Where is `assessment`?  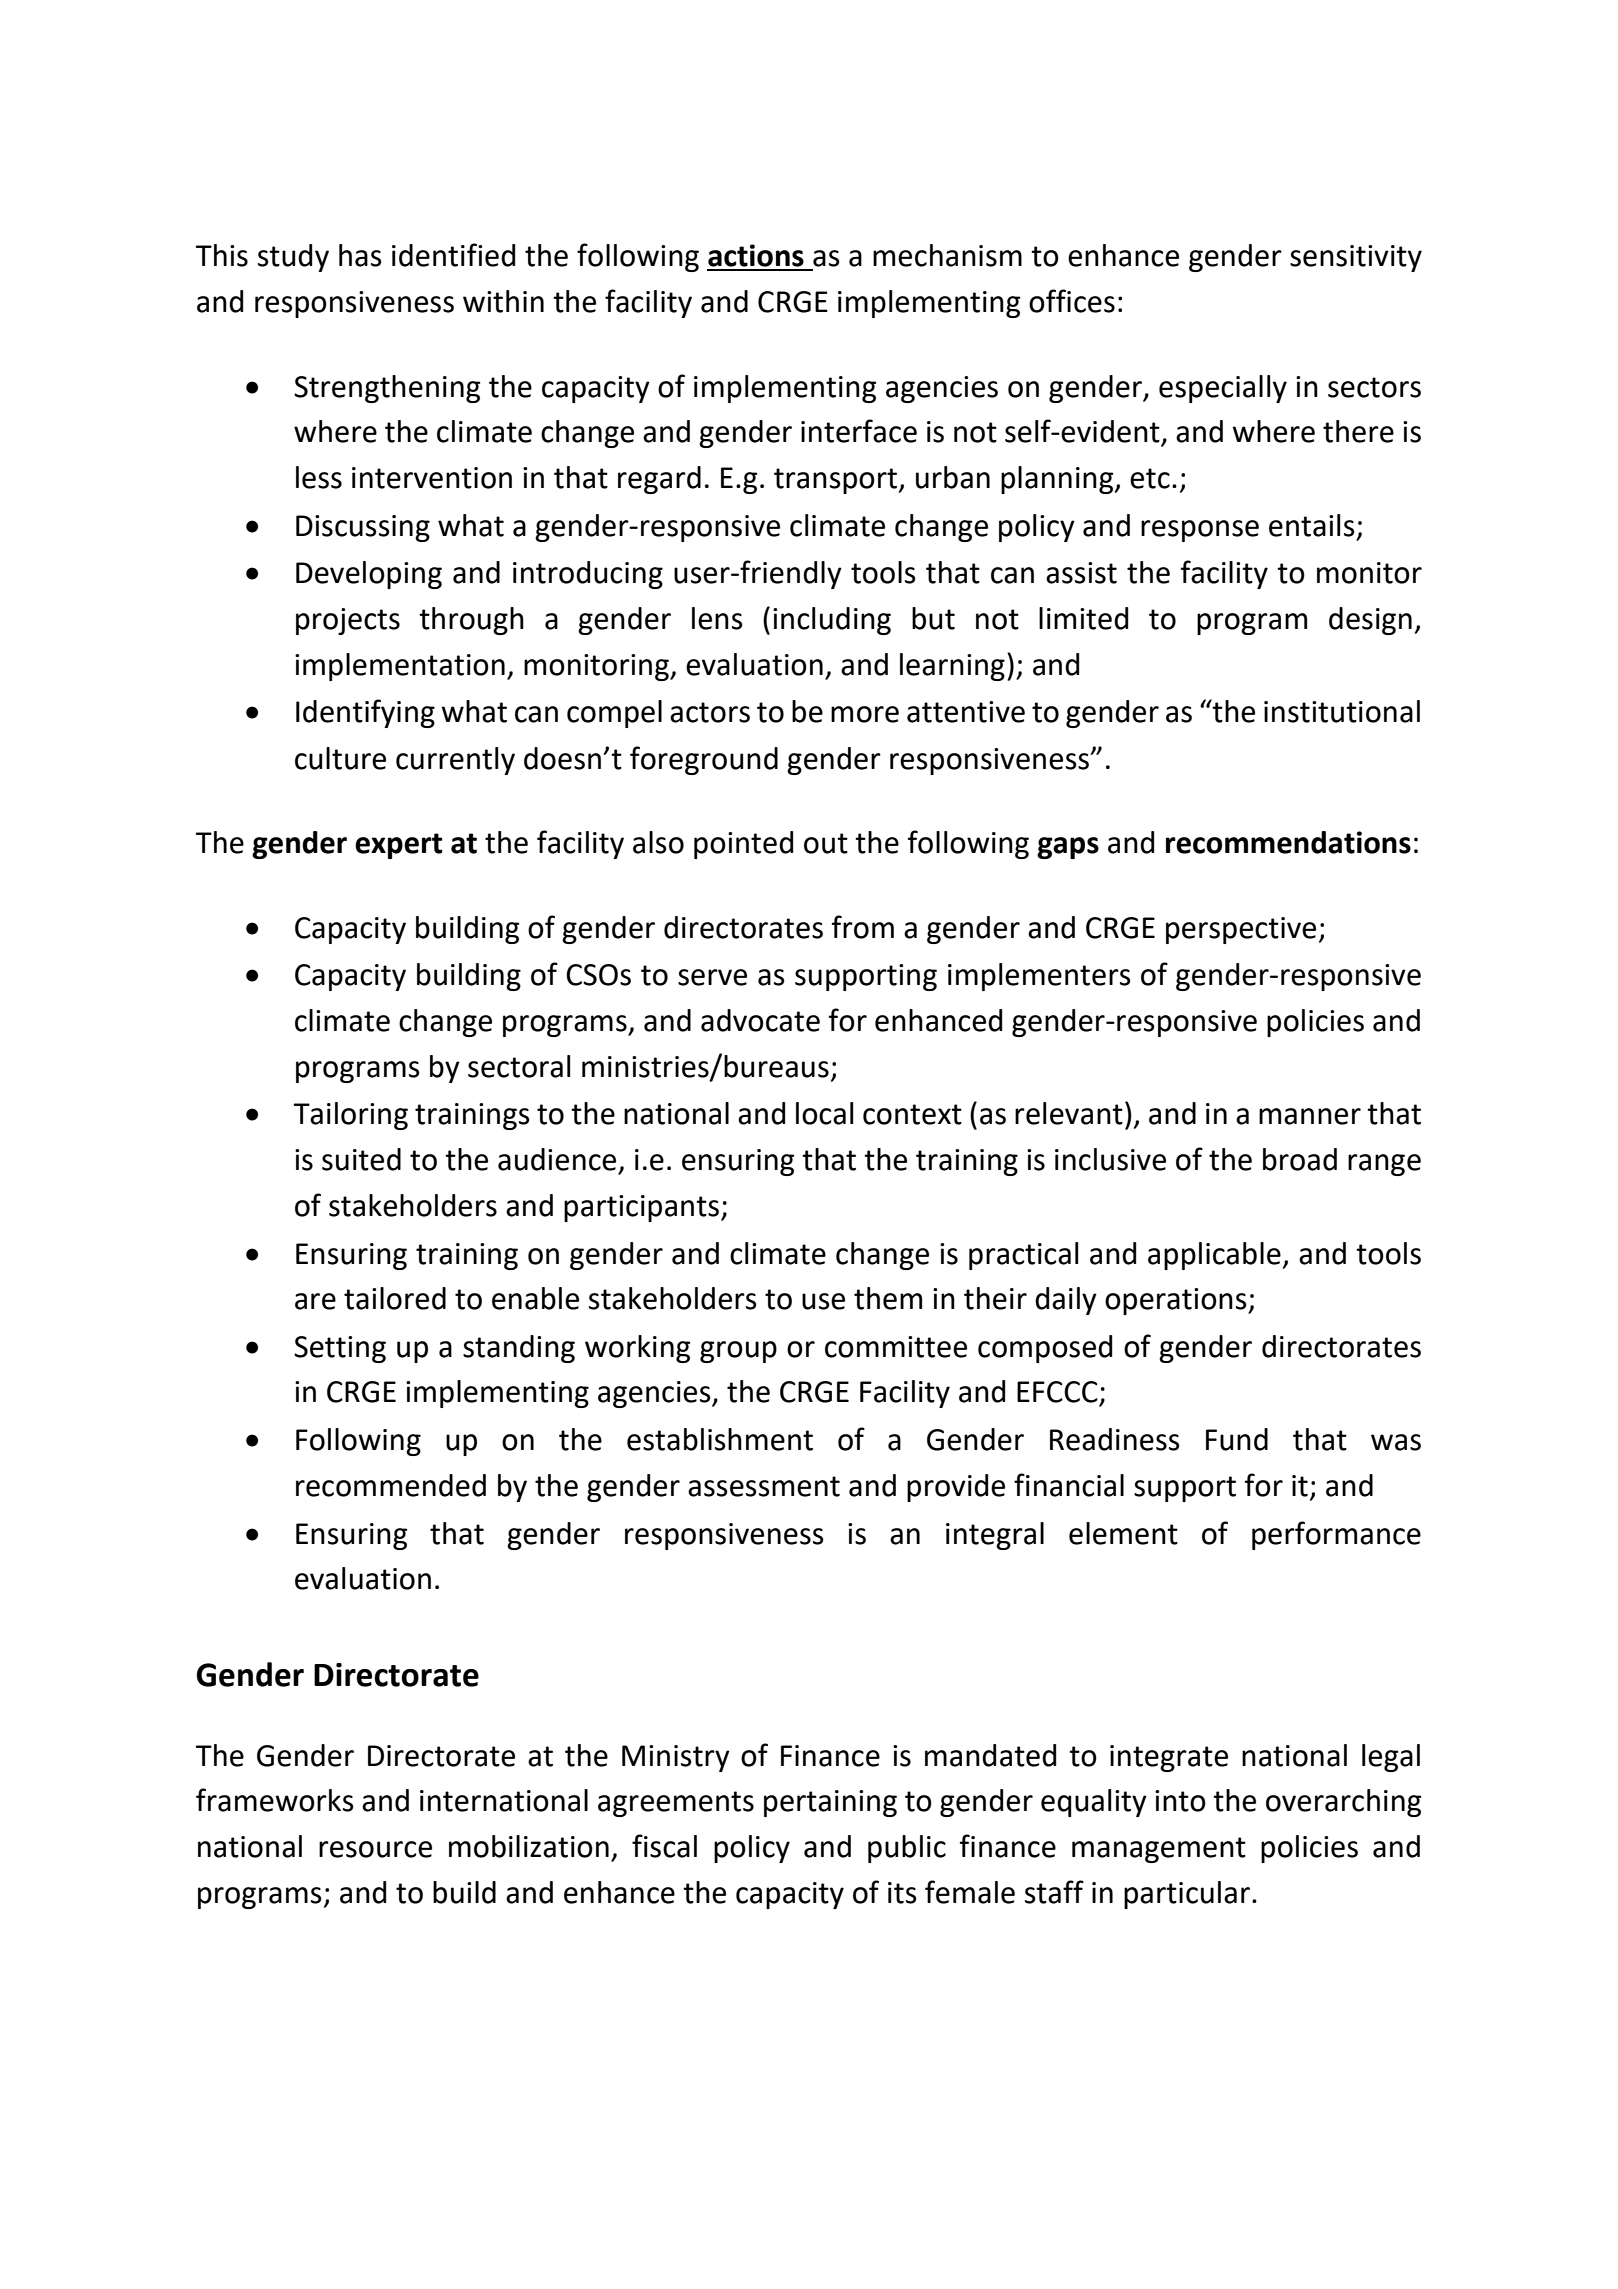 assessment is located at coordinates (764, 1486).
